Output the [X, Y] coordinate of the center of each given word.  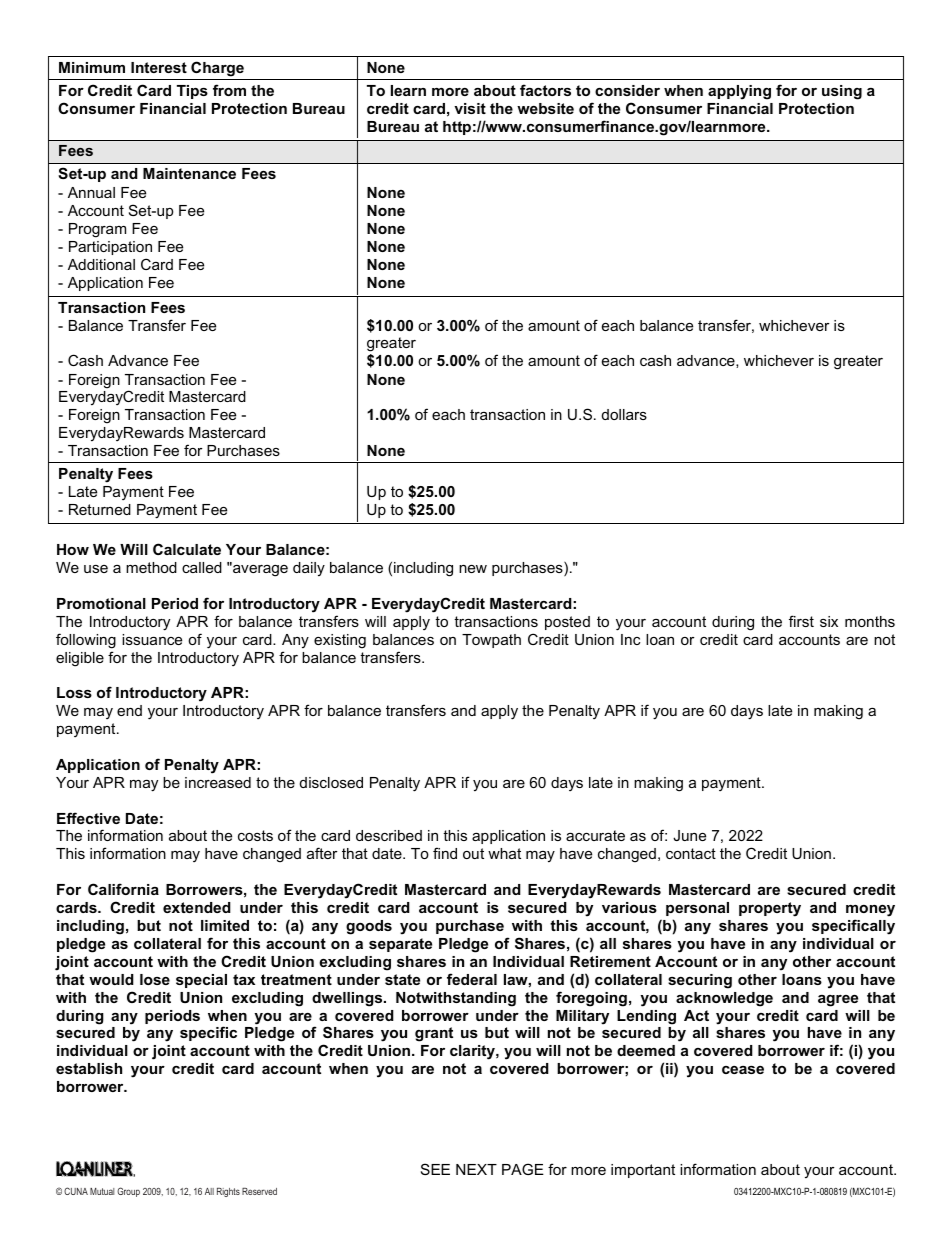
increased [218, 782]
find [445, 853]
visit [470, 108]
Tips [192, 92]
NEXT [476, 1169]
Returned [100, 509]
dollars [624, 414]
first [801, 621]
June [689, 835]
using [842, 92]
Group [128, 1192]
